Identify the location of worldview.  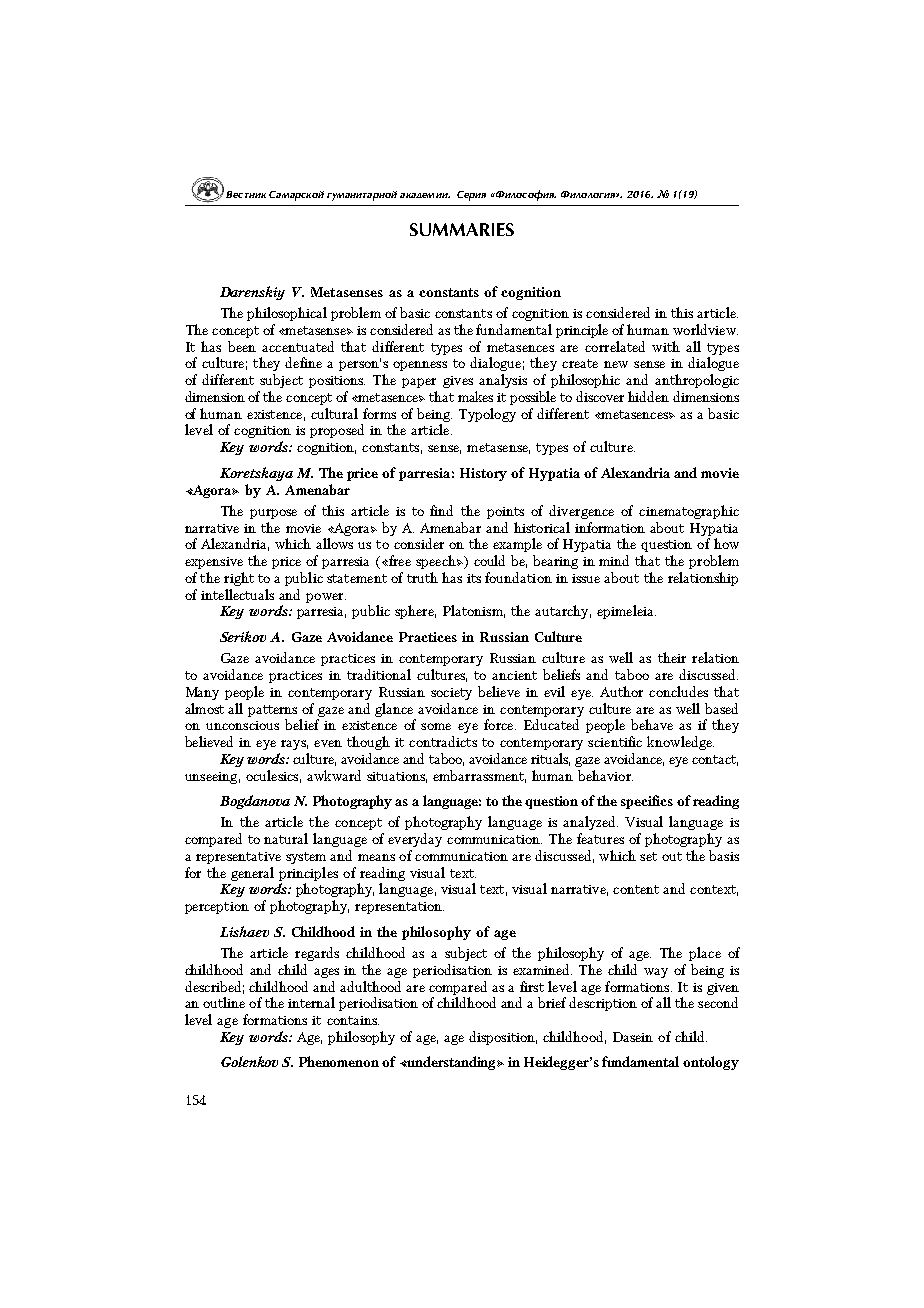
(705, 329).
